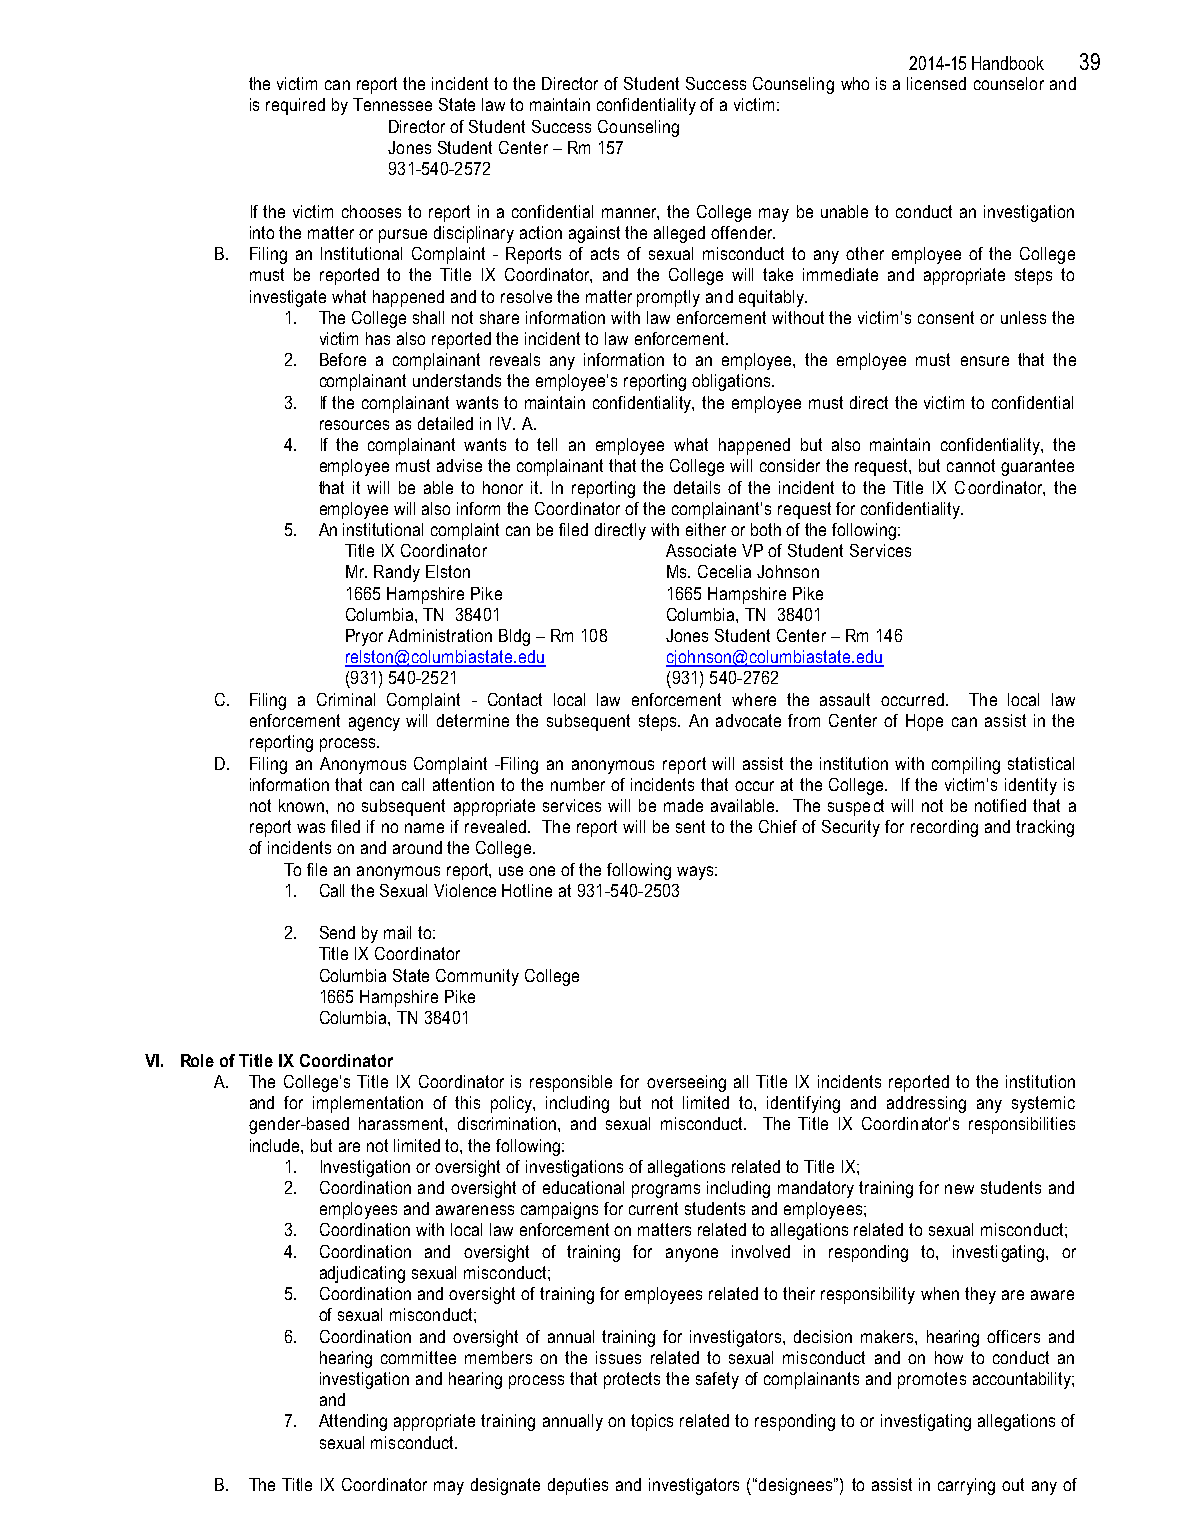 This screenshot has height=1529, width=1182. What do you see at coordinates (630, 214) in the screenshot?
I see `manner` at bounding box center [630, 214].
